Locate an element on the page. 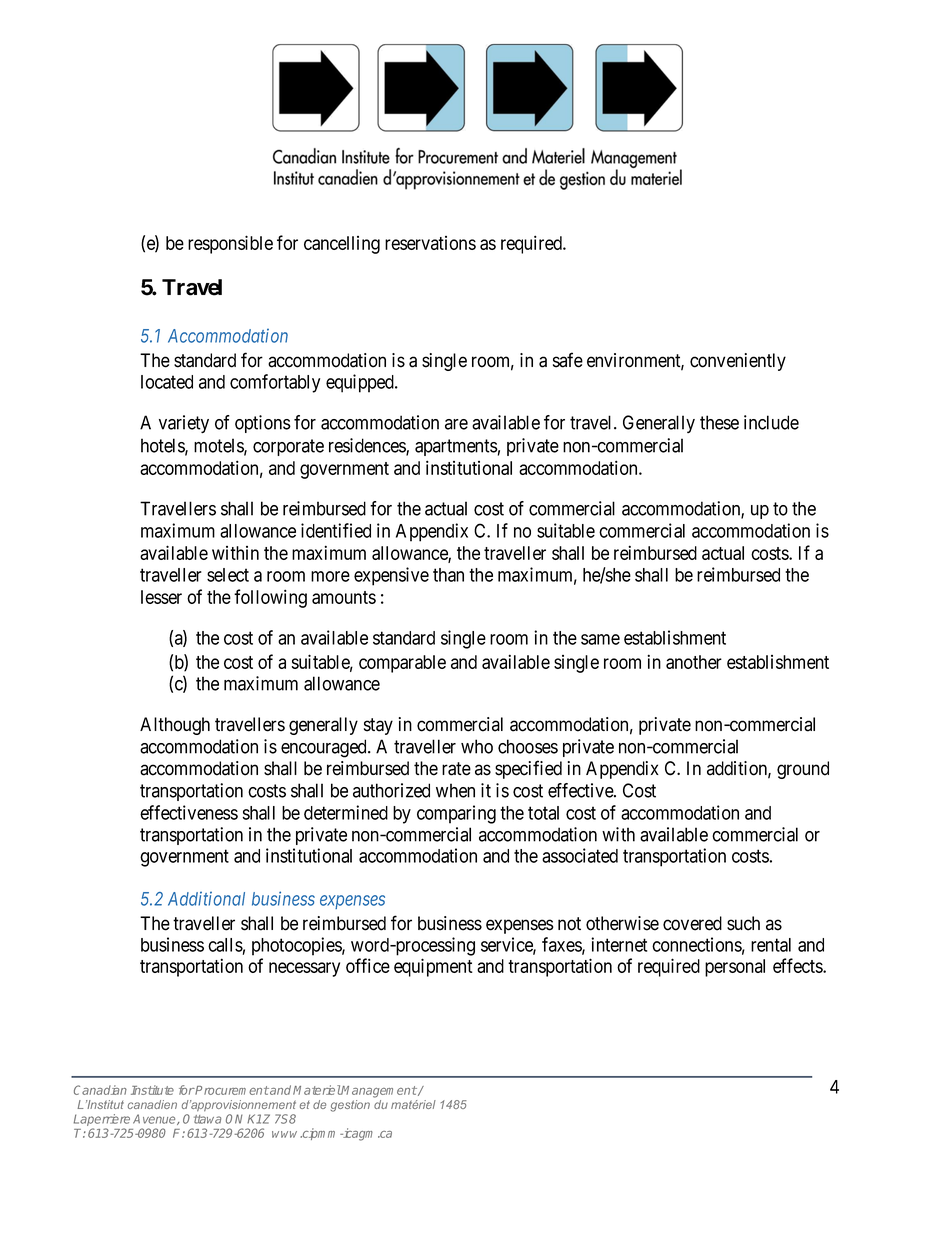 The height and width of the document is (1233, 952). than is located at coordinates (448, 575).
